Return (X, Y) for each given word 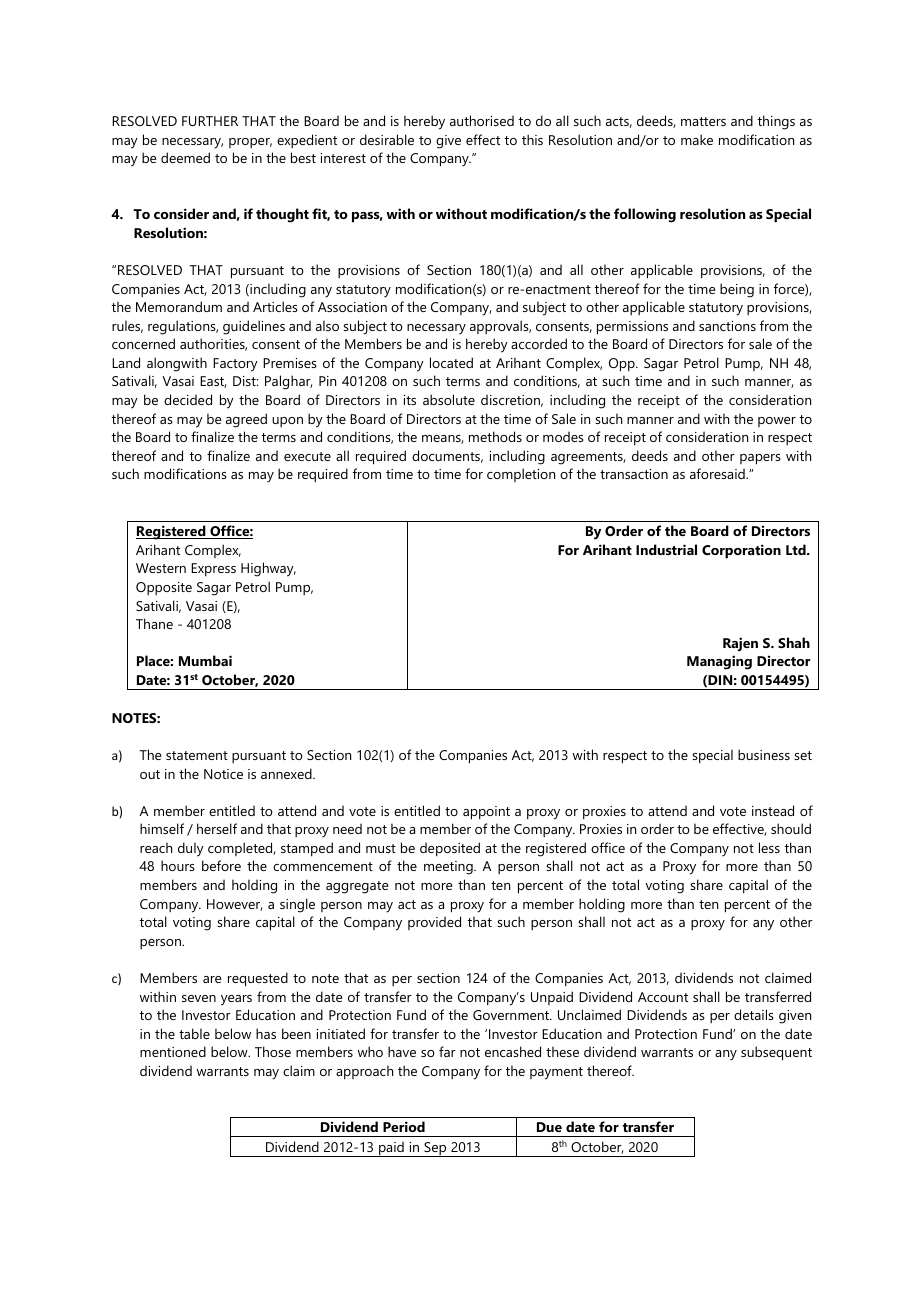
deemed (185, 157)
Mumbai (205, 660)
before (221, 865)
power (777, 422)
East (213, 382)
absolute (449, 399)
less (769, 847)
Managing (719, 662)
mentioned (173, 1051)
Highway (268, 569)
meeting (449, 868)
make (697, 139)
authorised (482, 120)
